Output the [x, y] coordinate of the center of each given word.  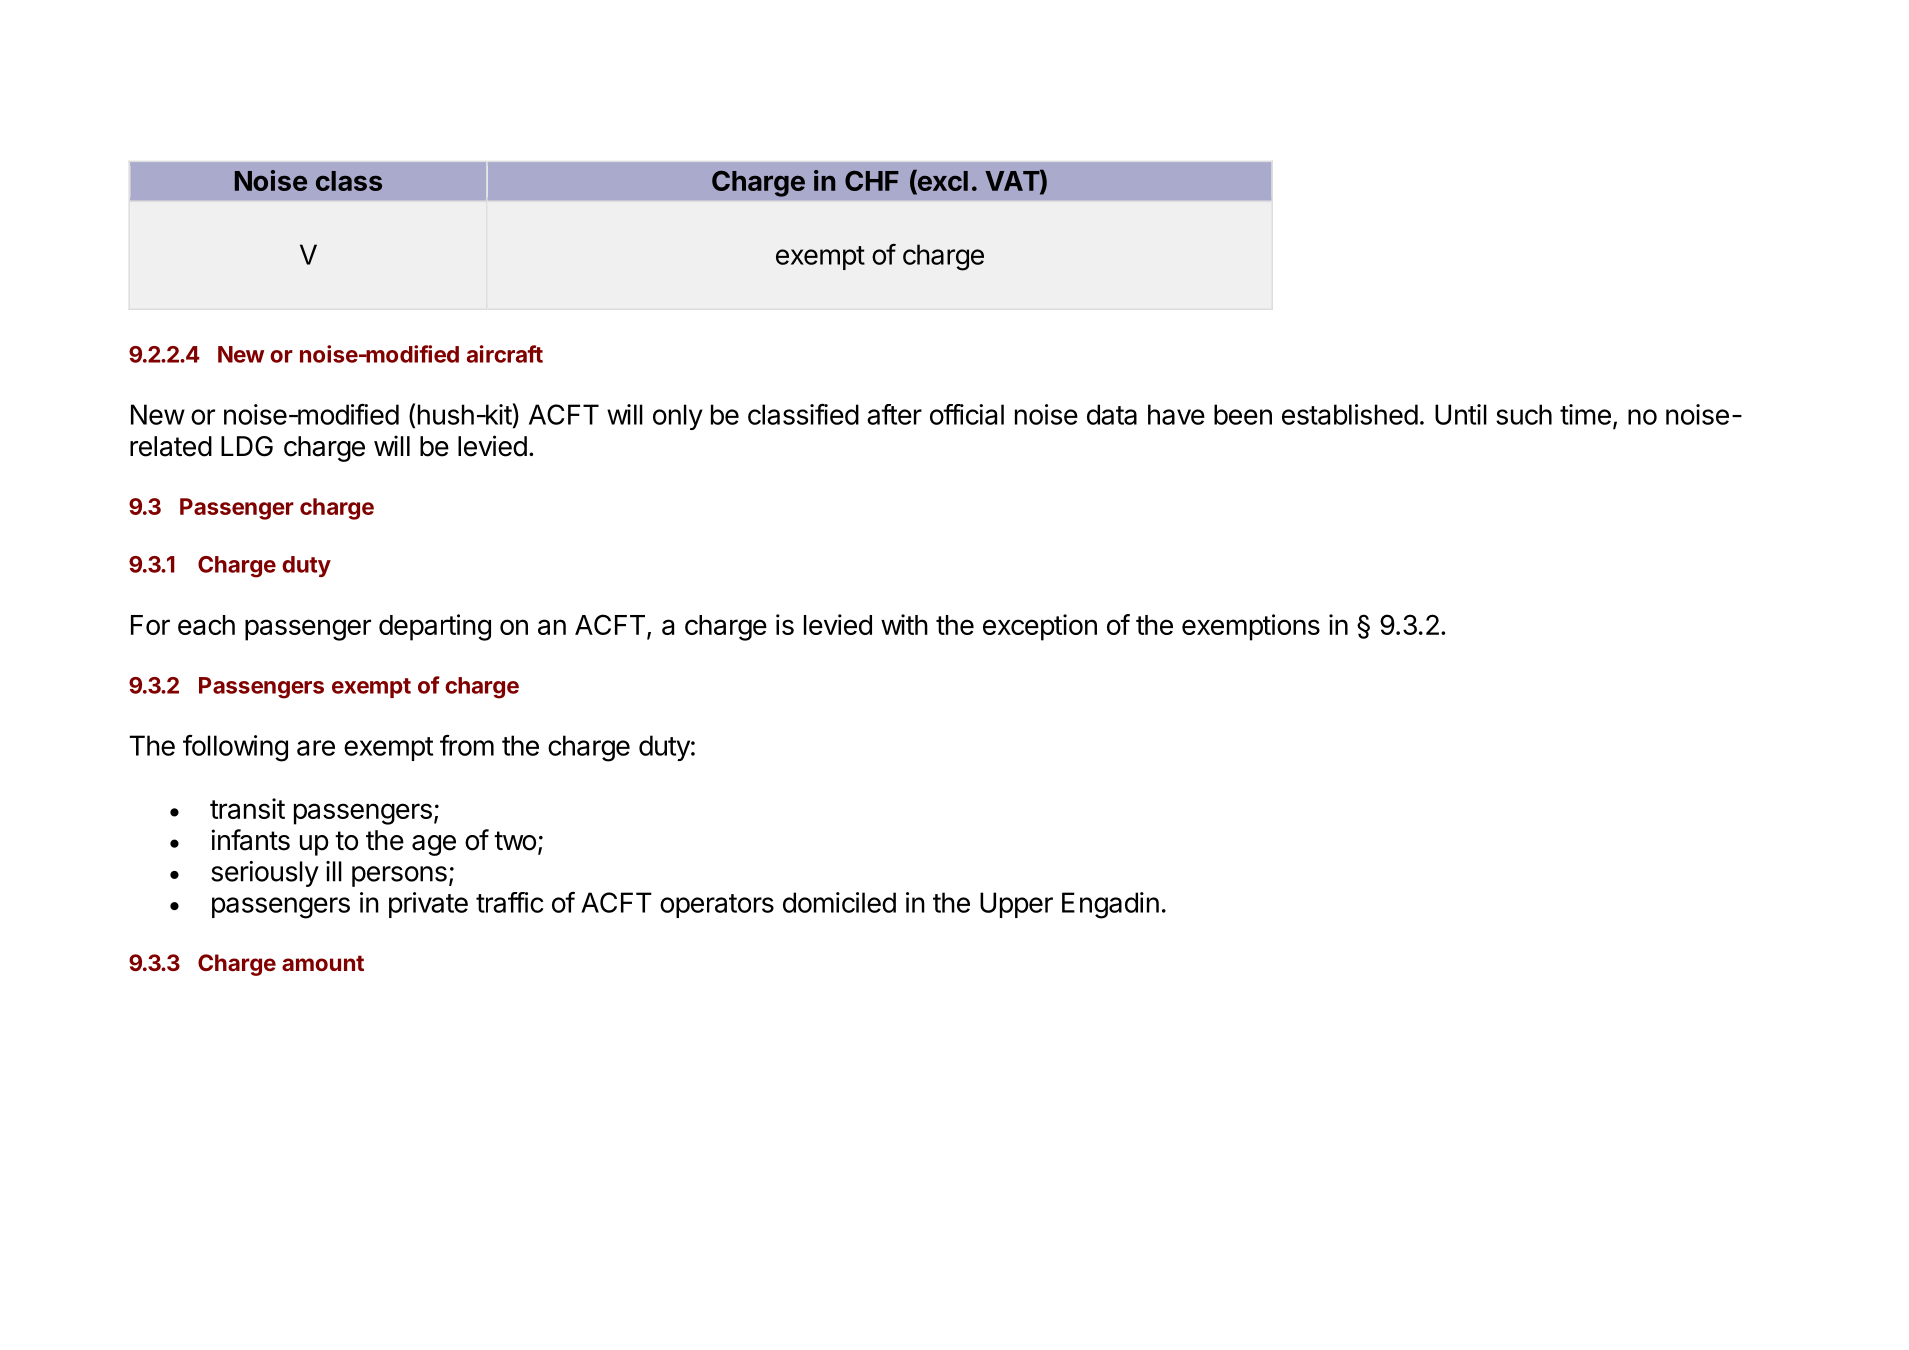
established [1350, 414]
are [316, 748]
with [904, 624]
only [678, 417]
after [894, 414]
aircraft [505, 354]
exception [1040, 627]
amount [323, 963]
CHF [872, 180]
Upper [1016, 905]
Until [1461, 414]
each [206, 625]
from [467, 745]
